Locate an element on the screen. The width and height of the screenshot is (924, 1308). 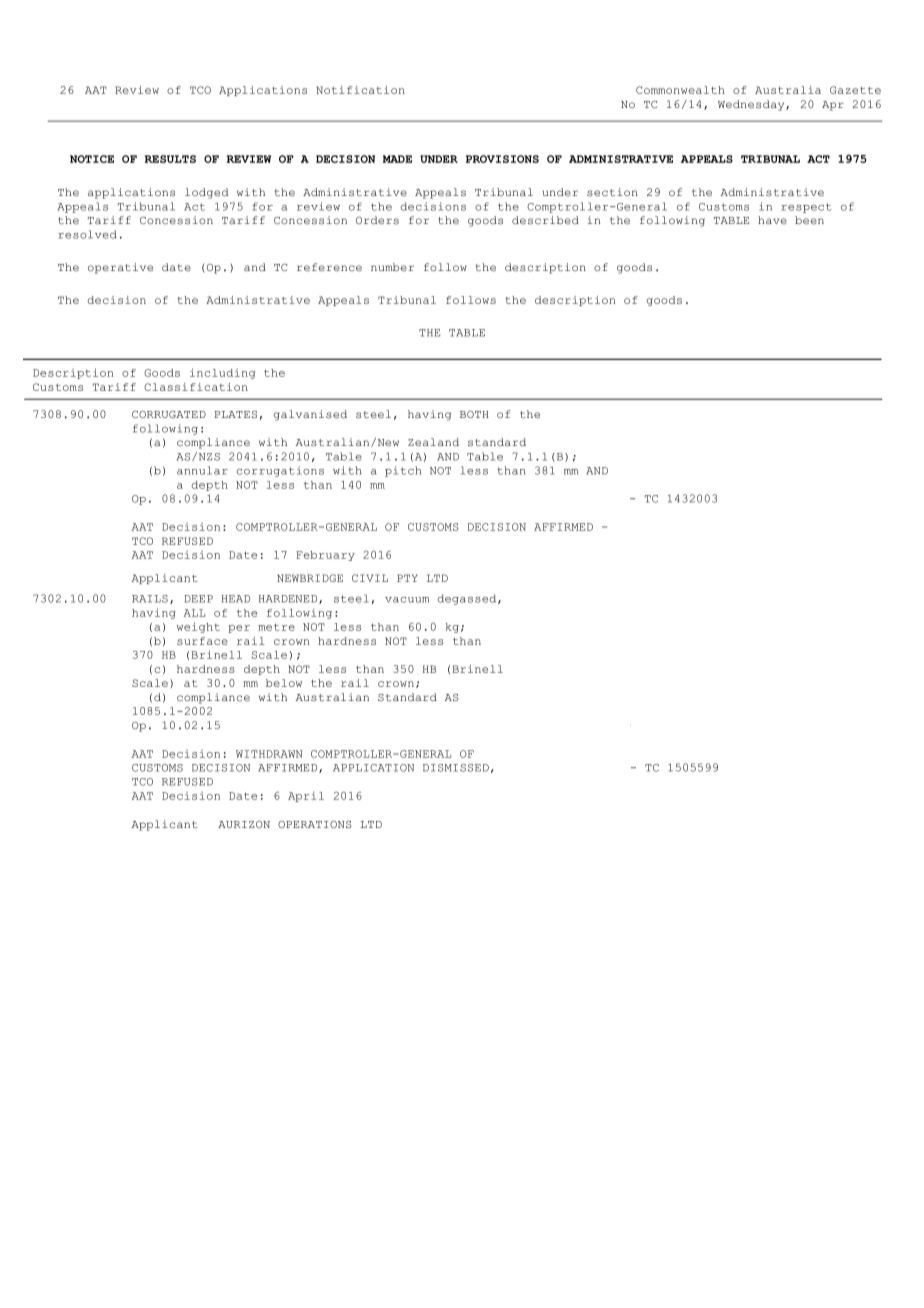
annular is located at coordinates (202, 470).
